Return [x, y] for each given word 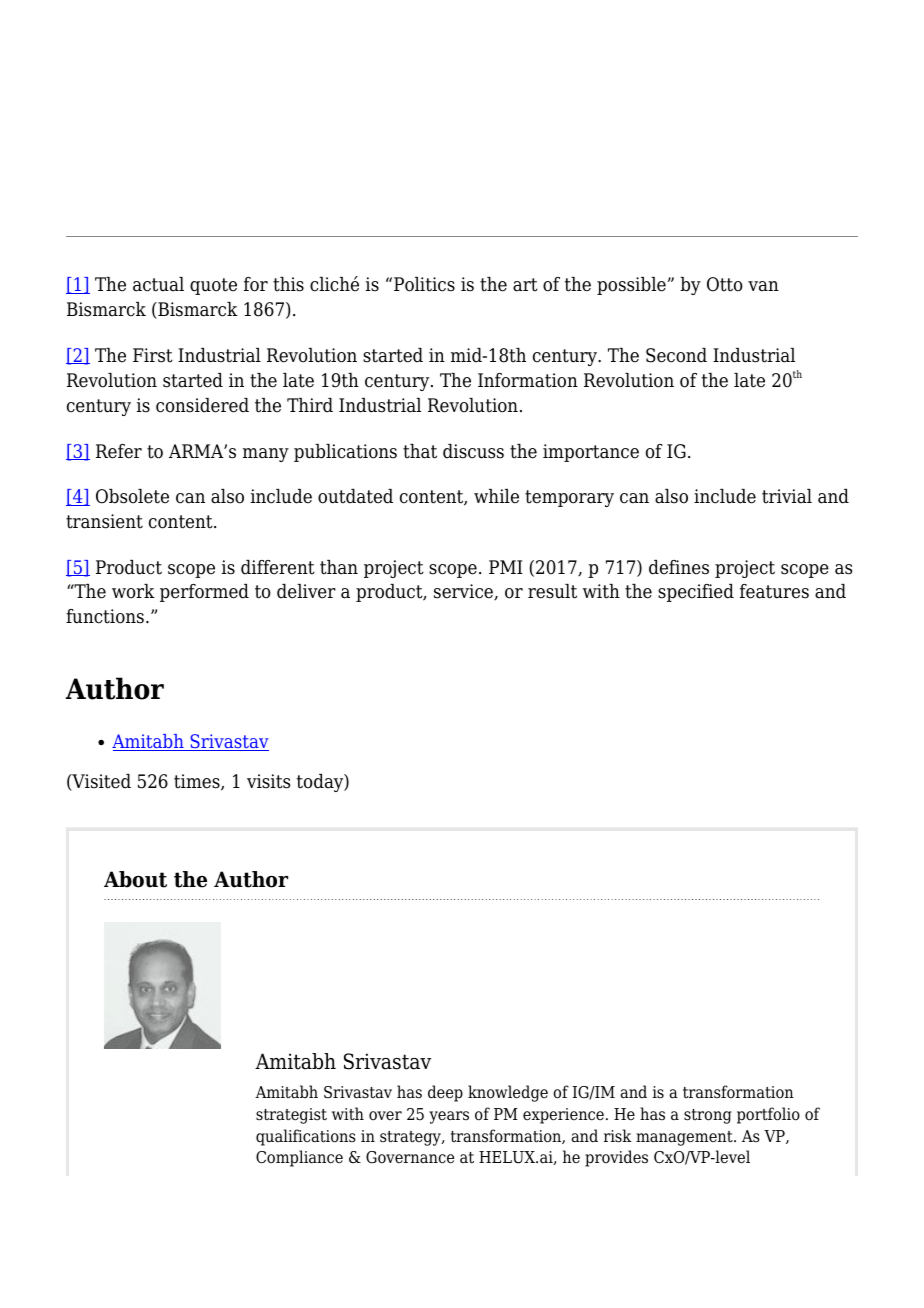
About [135, 879]
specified [696, 593]
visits [268, 781]
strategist [291, 1116]
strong [708, 1116]
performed [204, 593]
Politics [424, 284]
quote [213, 286]
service [464, 592]
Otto [725, 284]
